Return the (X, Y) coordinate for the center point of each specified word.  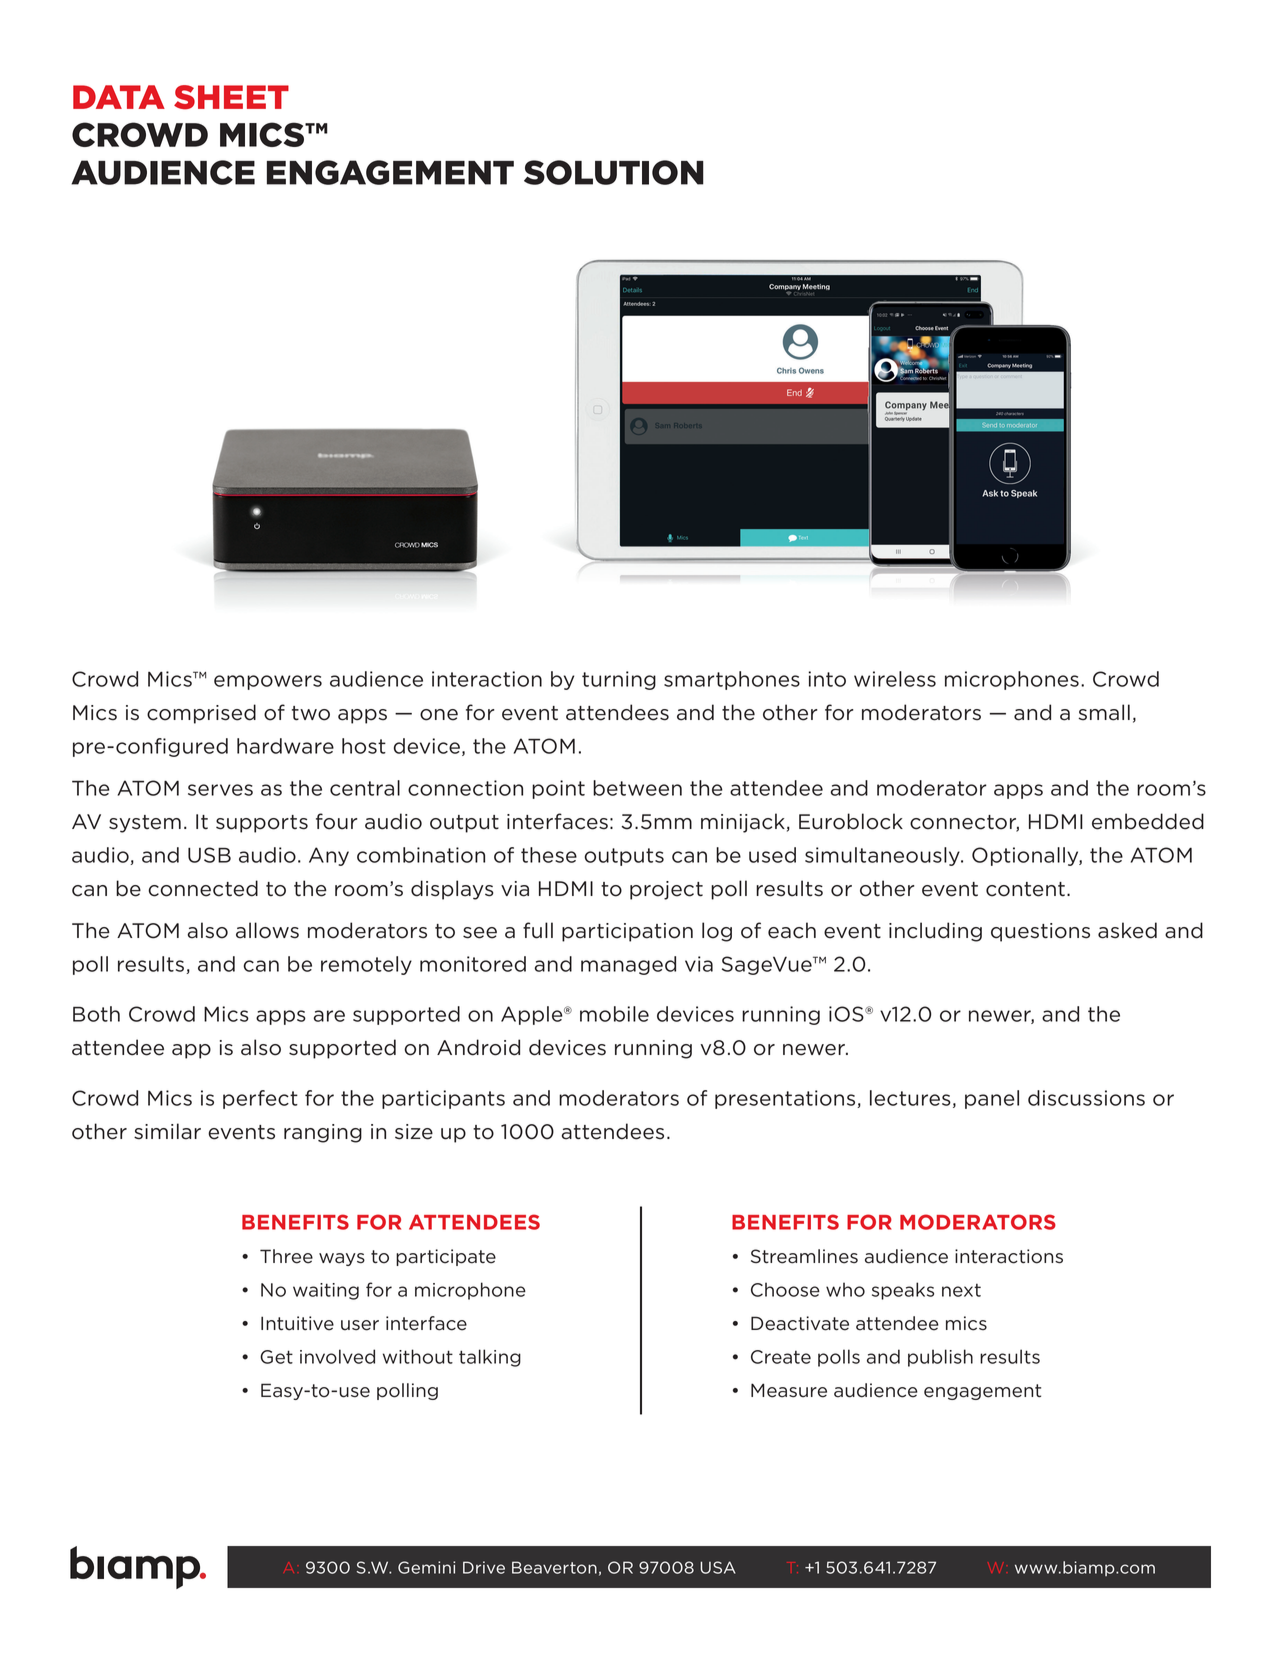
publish (940, 1358)
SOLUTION (614, 172)
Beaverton (554, 1567)
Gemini (426, 1567)
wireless (895, 679)
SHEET (231, 97)
